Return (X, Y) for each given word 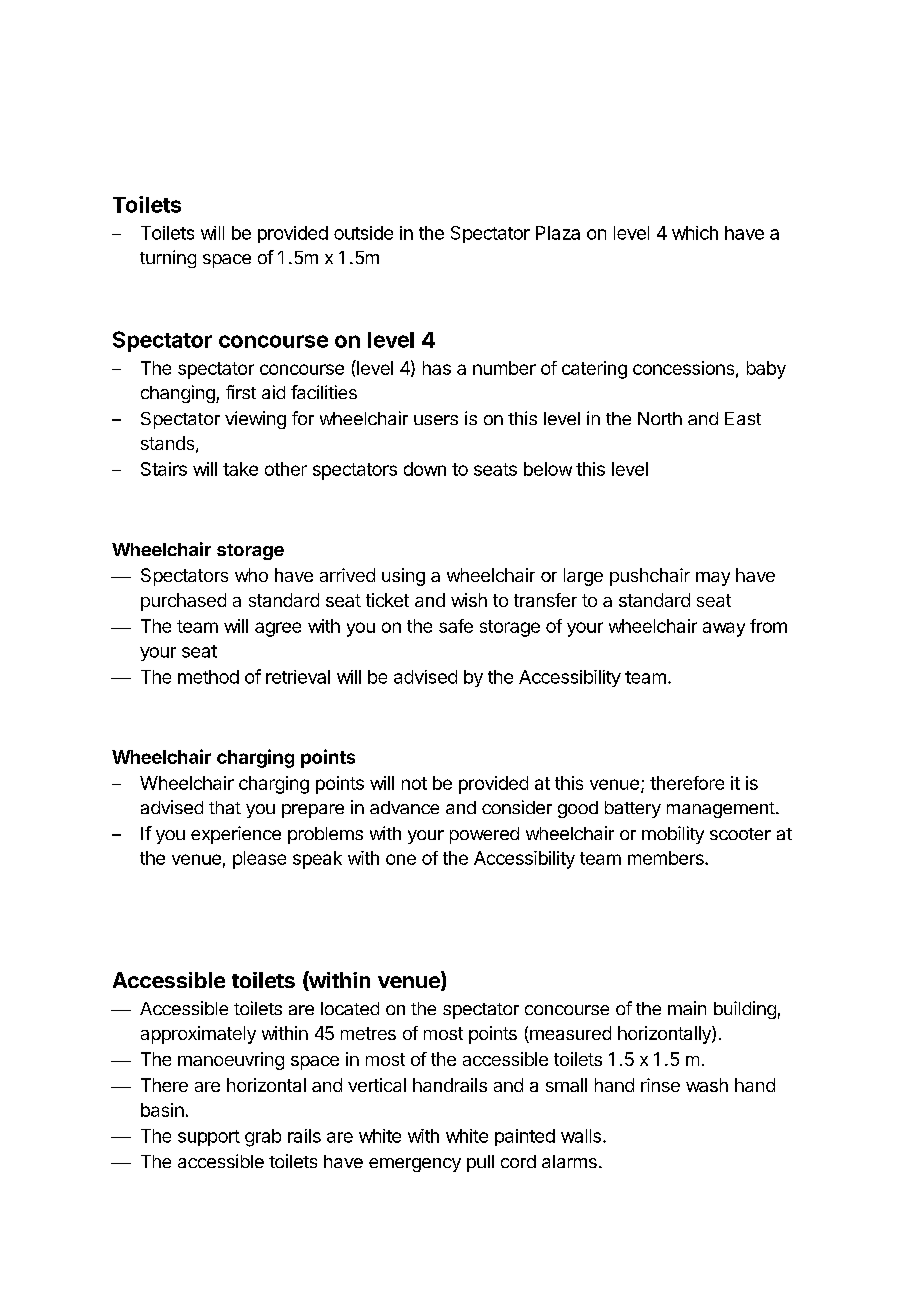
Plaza (558, 233)
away (724, 629)
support (209, 1138)
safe (456, 626)
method (208, 677)
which (695, 233)
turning (168, 259)
